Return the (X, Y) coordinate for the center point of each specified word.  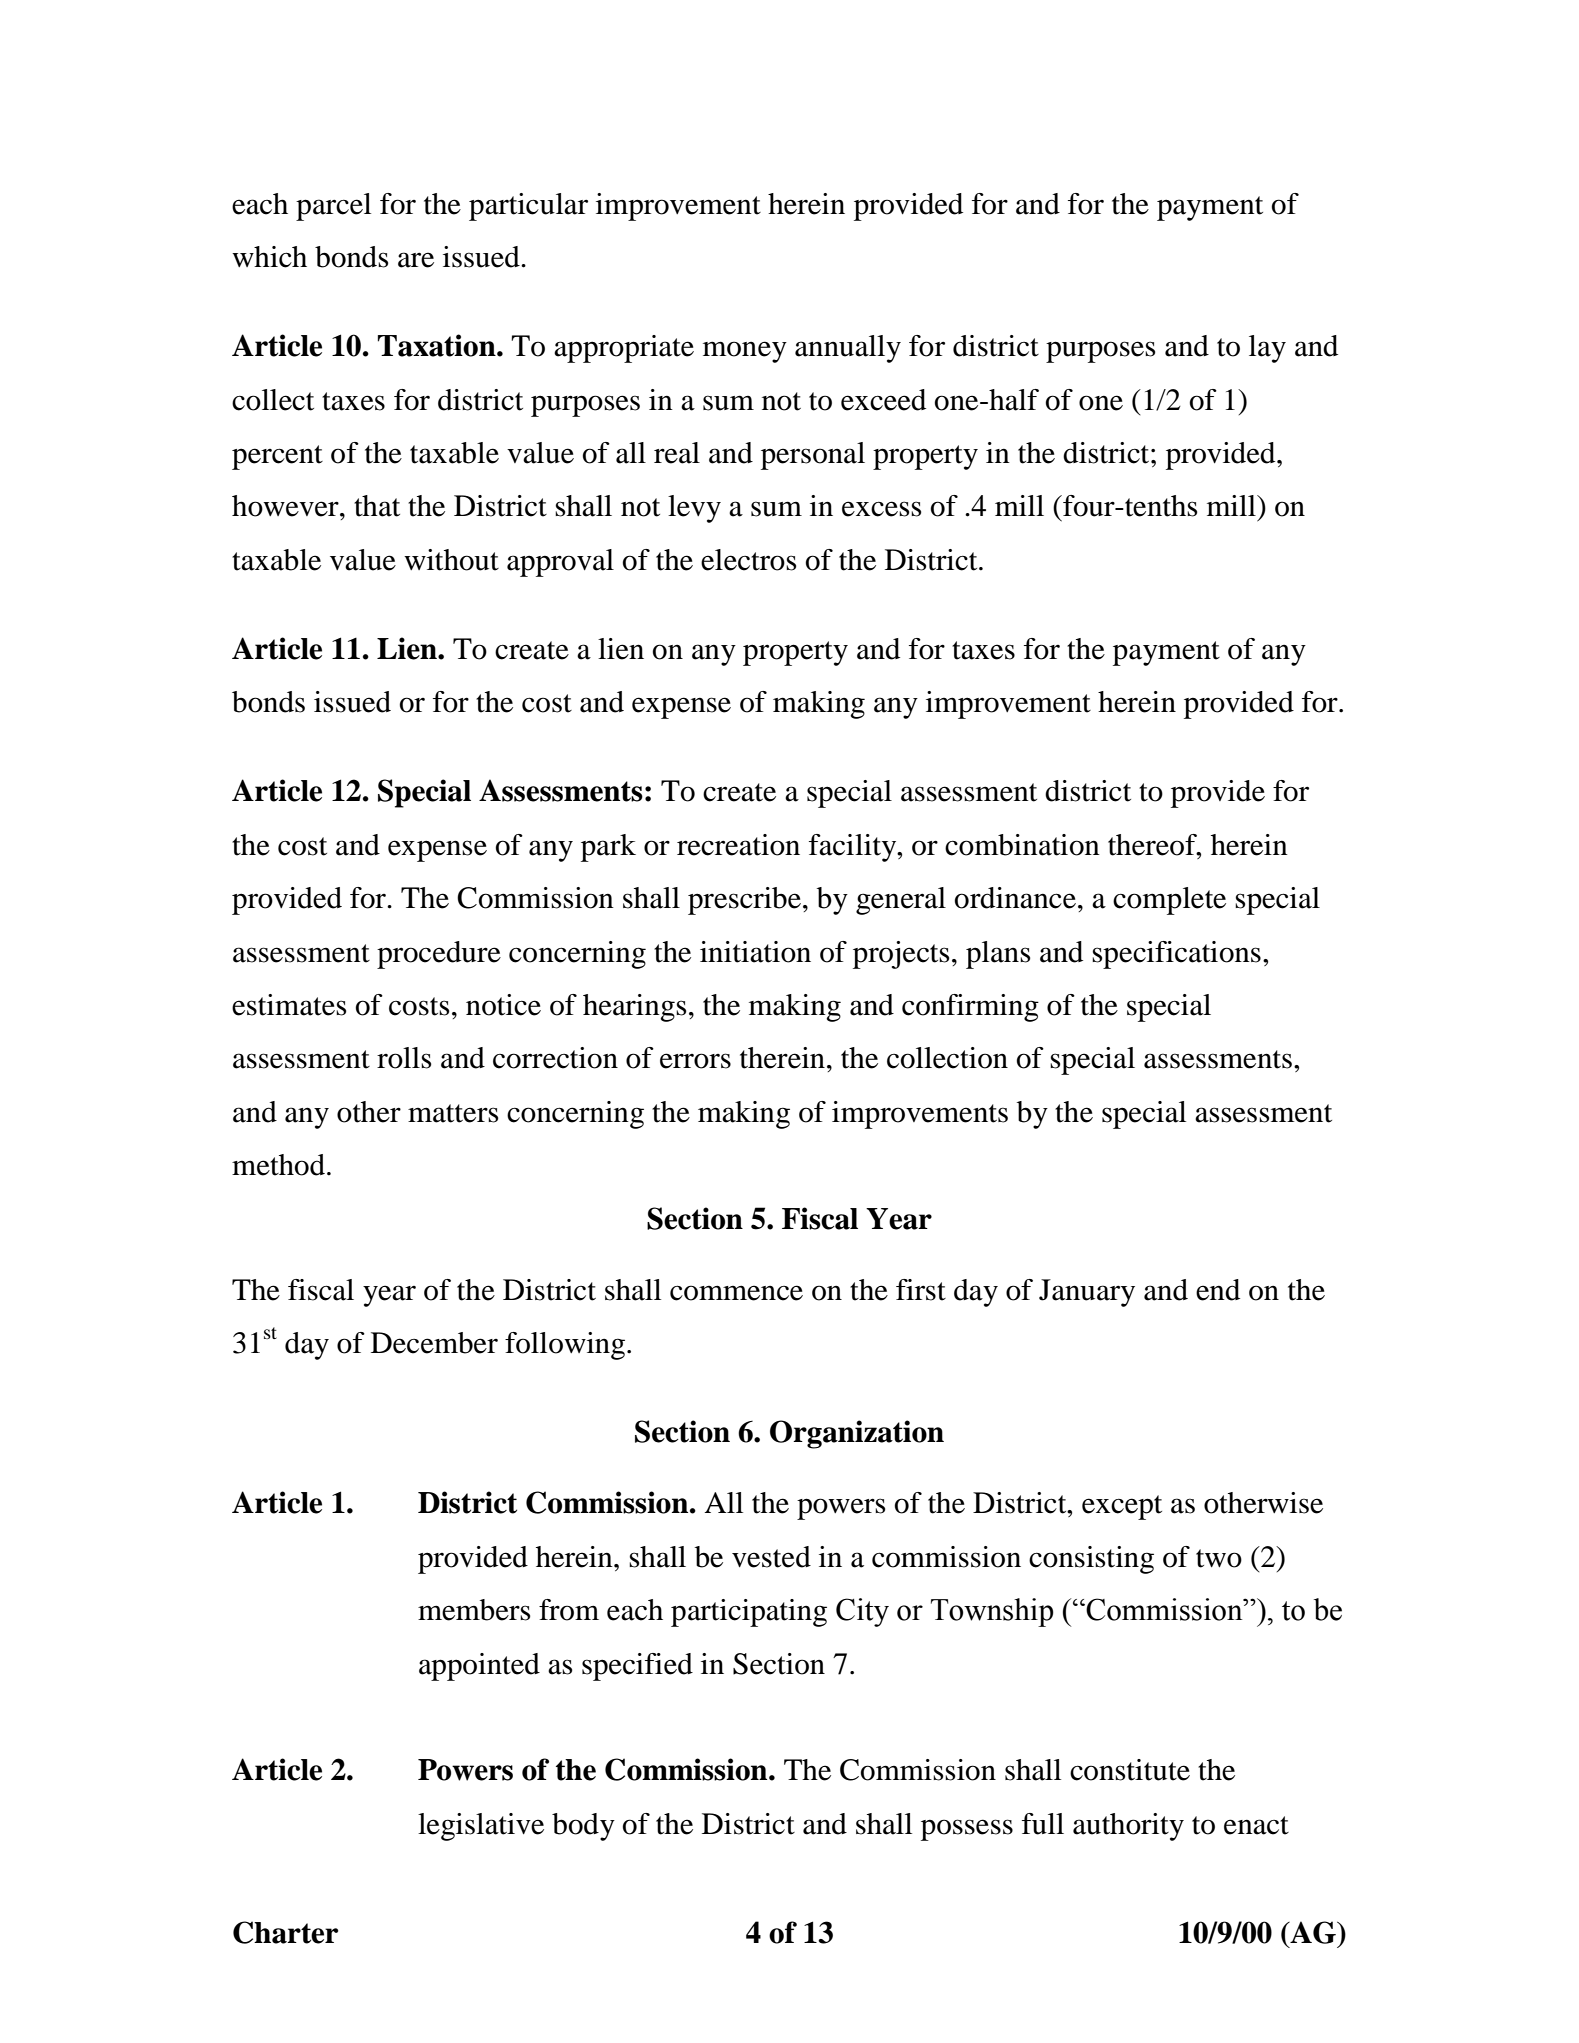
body (583, 1827)
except (1122, 1507)
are (416, 260)
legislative (481, 1827)
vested (771, 1557)
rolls (404, 1058)
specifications (1176, 955)
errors (695, 1061)
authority (1128, 1827)
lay (1267, 349)
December (434, 1343)
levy (694, 509)
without (451, 560)
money (745, 352)
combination (1022, 845)
